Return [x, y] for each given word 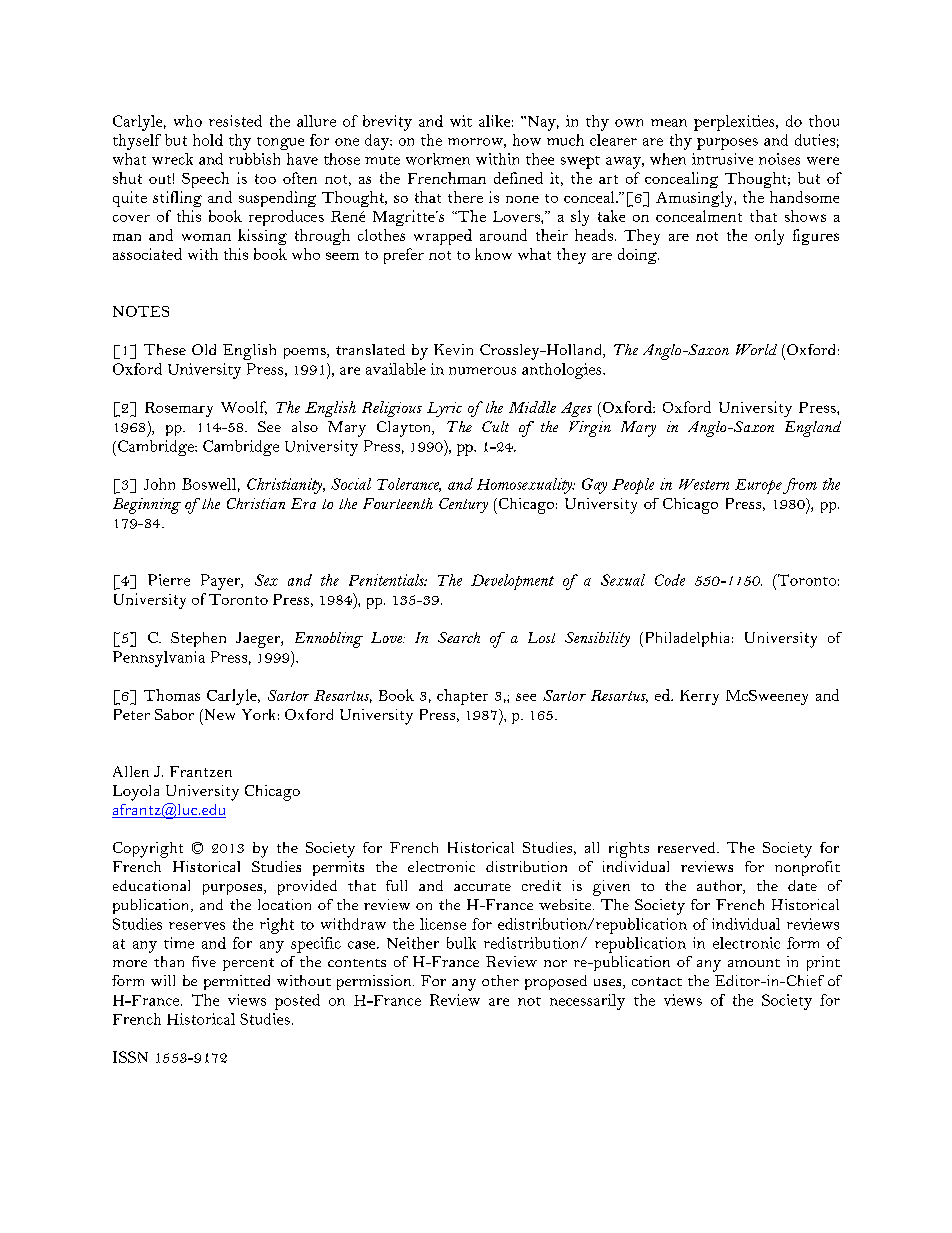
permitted [237, 982]
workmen [438, 159]
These [165, 349]
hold [208, 140]
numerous [482, 371]
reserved [688, 847]
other [500, 980]
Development [512, 582]
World [756, 349]
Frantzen [201, 771]
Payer [222, 582]
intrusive [722, 159]
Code [670, 580]
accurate [482, 887]
